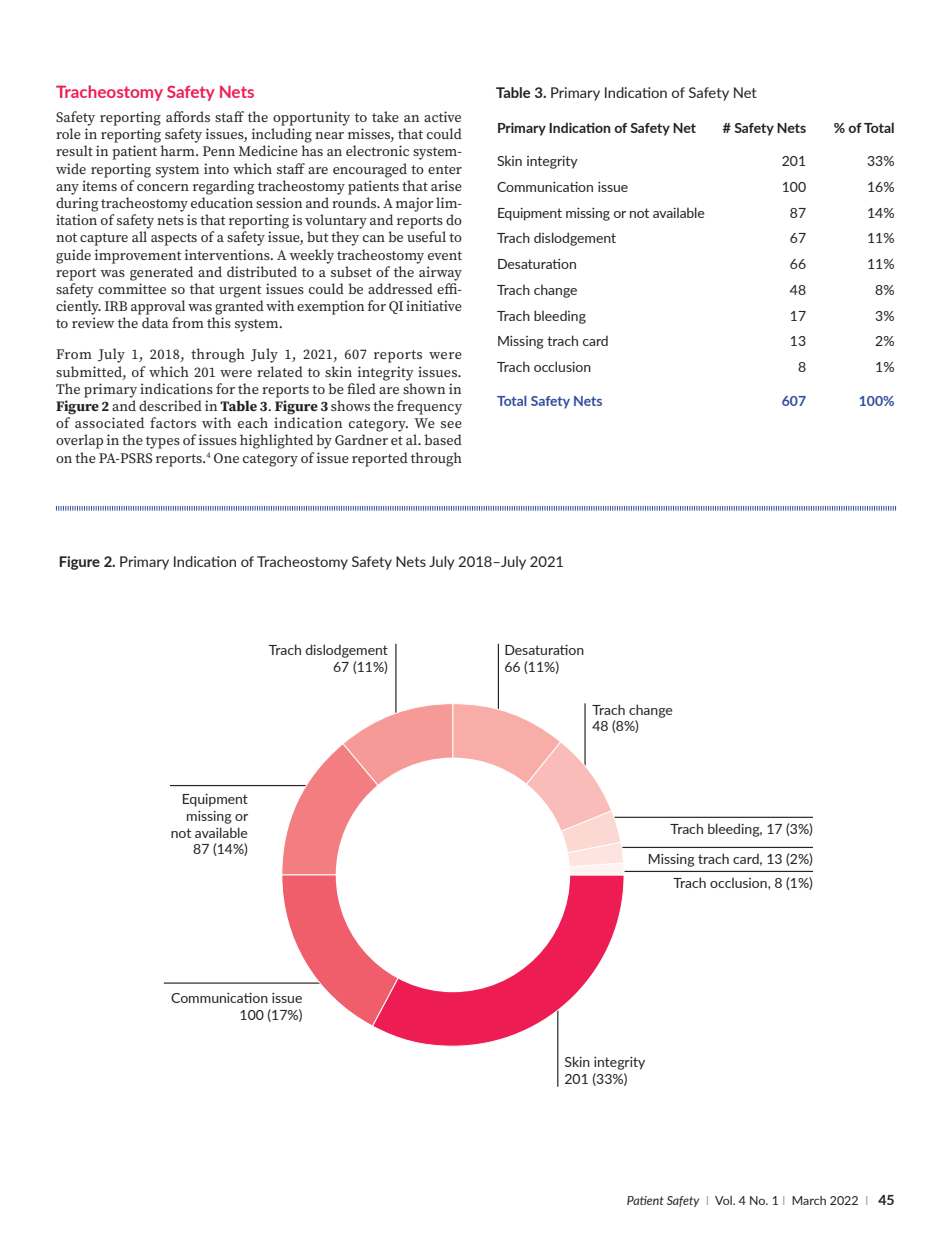 The height and width of the image is (1233, 952). Describe the element at coordinates (443, 439) in the image. I see `based` at that location.
